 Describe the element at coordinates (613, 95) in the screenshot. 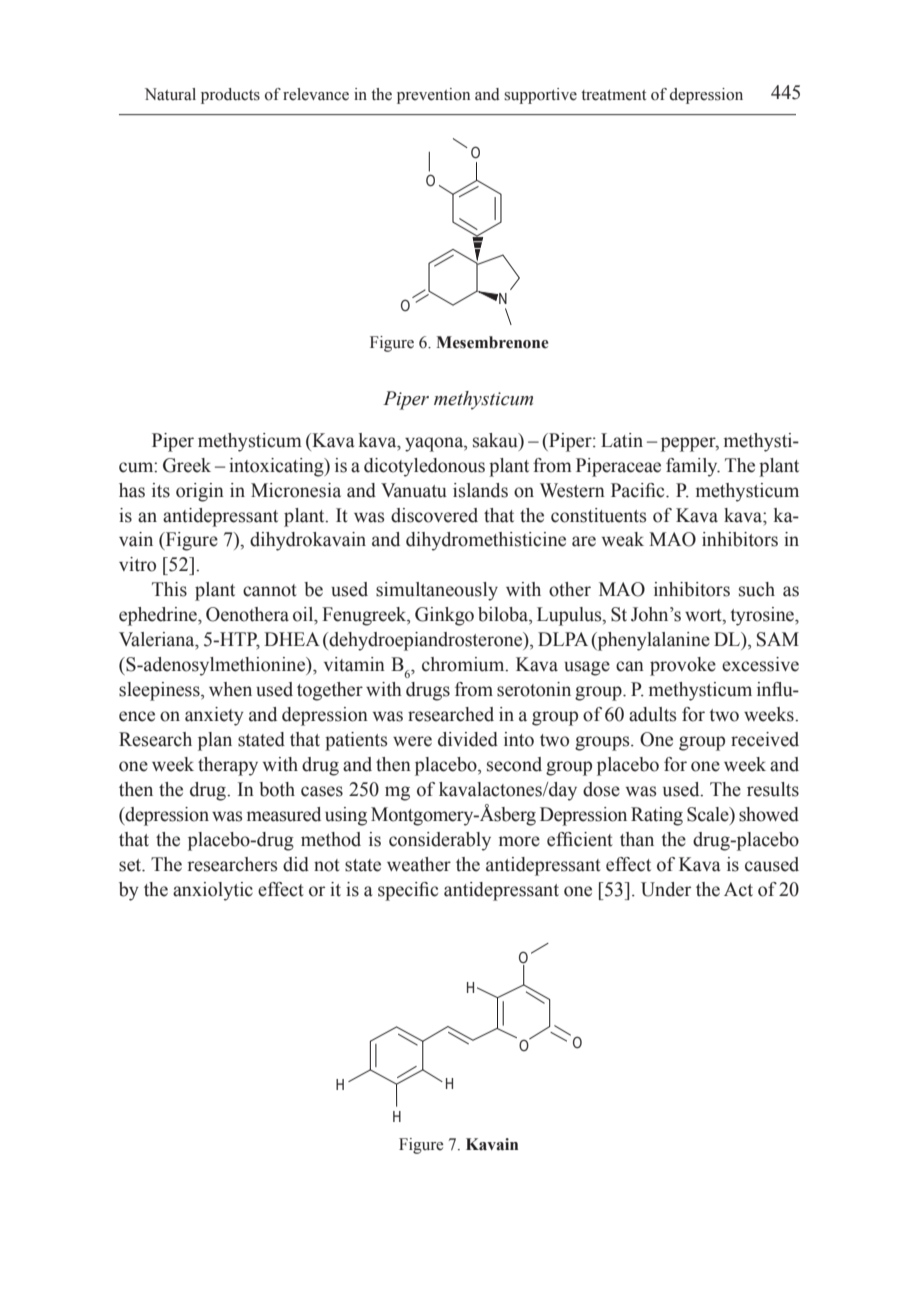

I see `treatment` at that location.
